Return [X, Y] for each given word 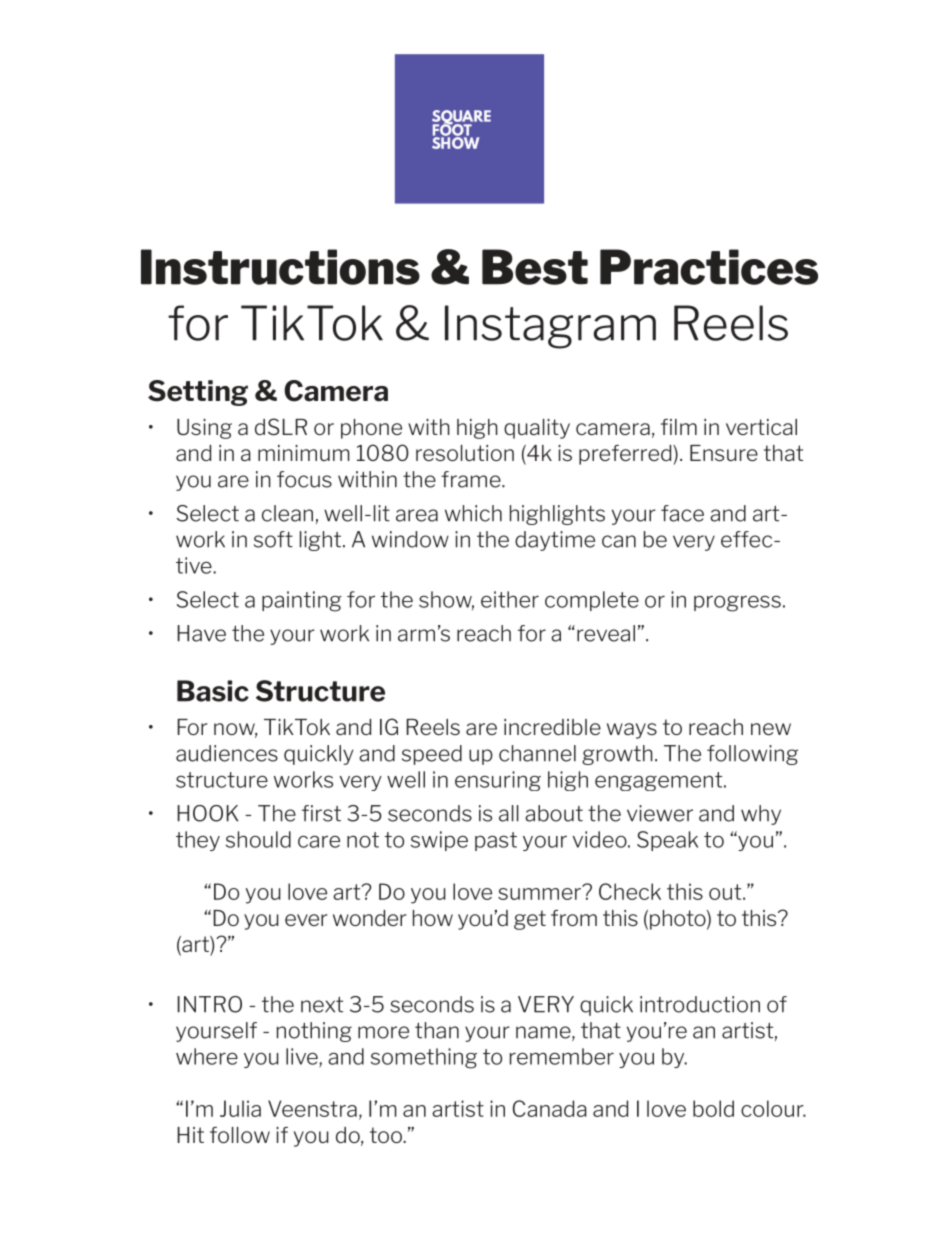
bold [713, 1108]
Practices [709, 267]
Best [535, 267]
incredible [552, 727]
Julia [240, 1108]
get [530, 920]
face [682, 513]
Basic [213, 691]
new [771, 729]
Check [630, 891]
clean [287, 513]
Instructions [280, 267]
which [473, 513]
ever [306, 920]
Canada [550, 1108]
